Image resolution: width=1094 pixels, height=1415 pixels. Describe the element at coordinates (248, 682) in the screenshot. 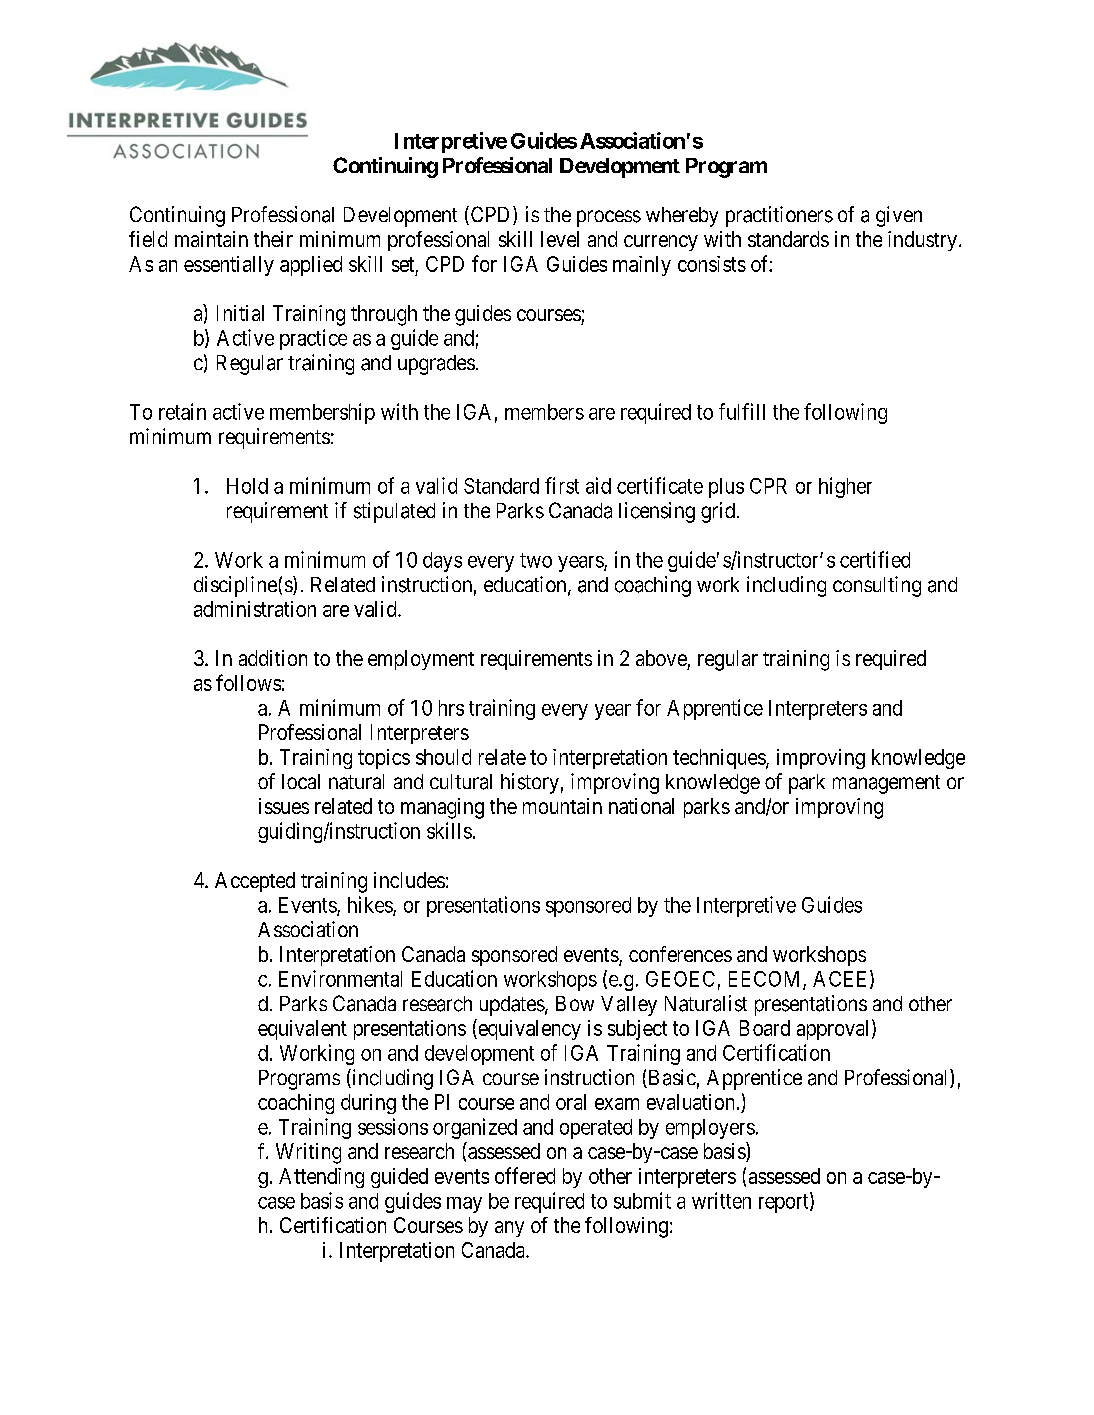

I see `follows` at that location.
